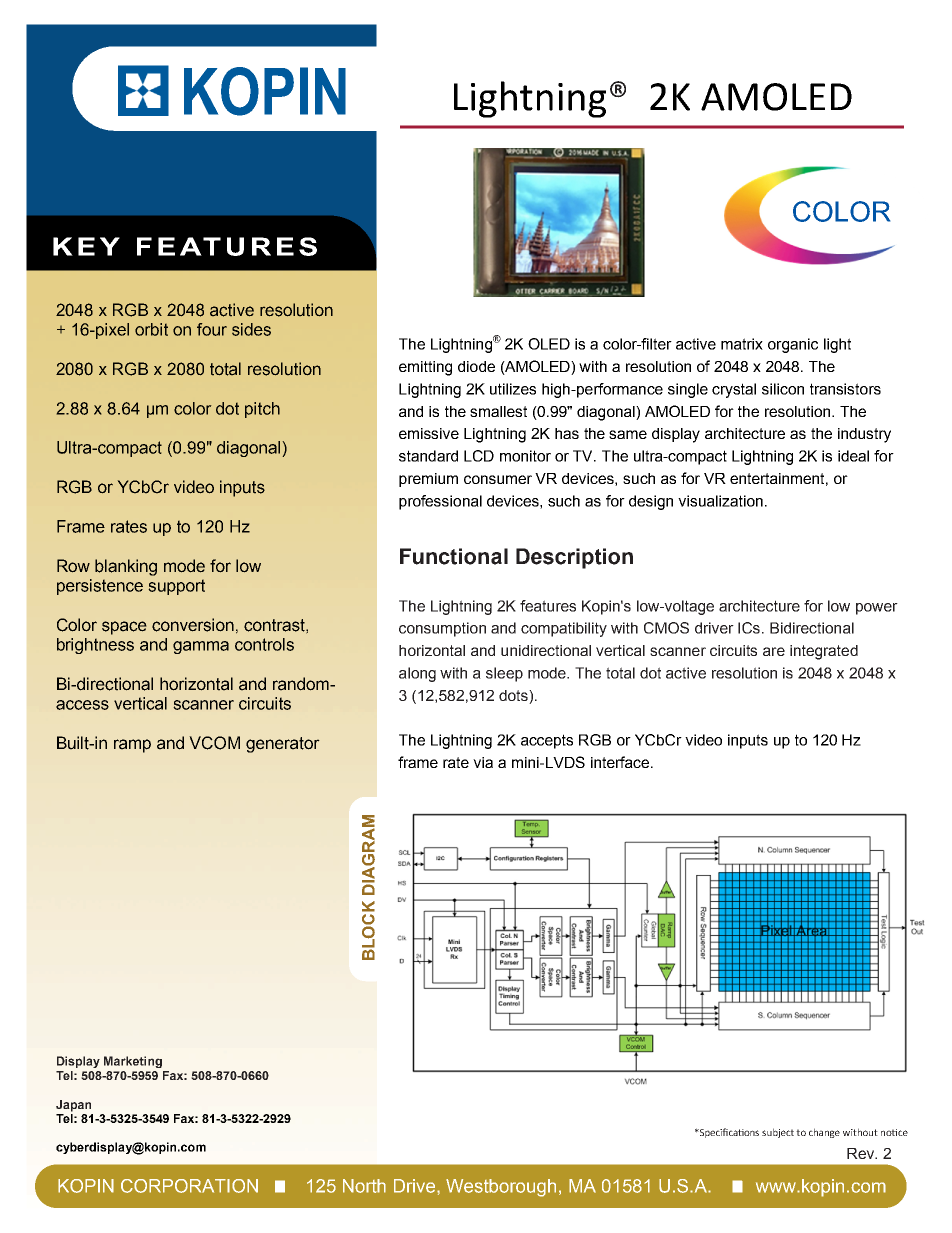  I want to click on diode, so click(476, 366).
